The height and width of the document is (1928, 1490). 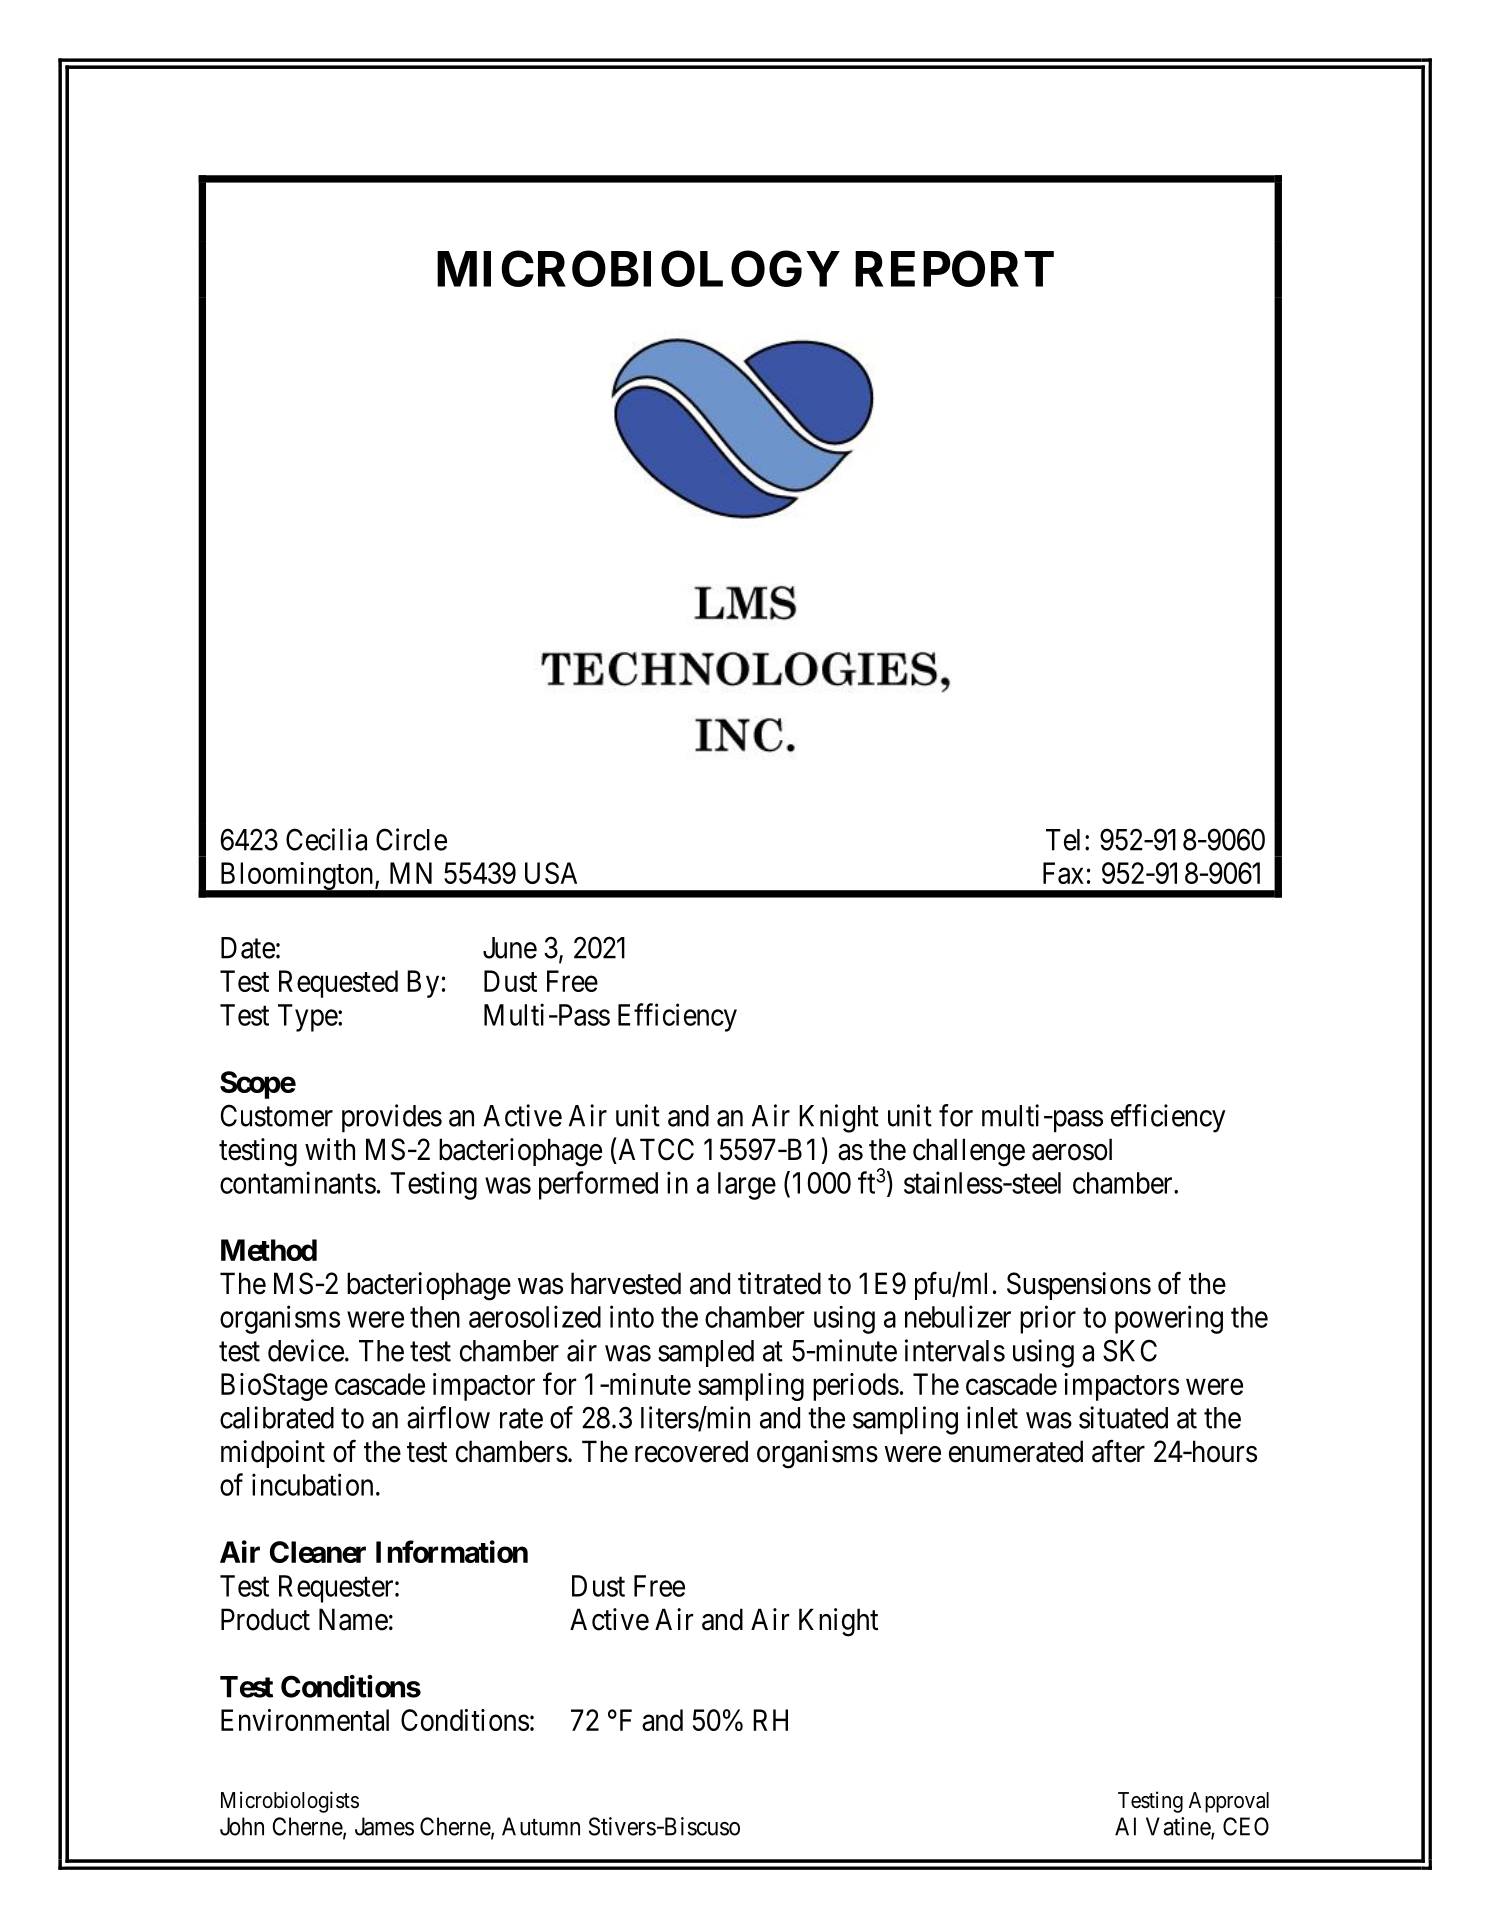 I want to click on Autumn, so click(x=541, y=1826).
